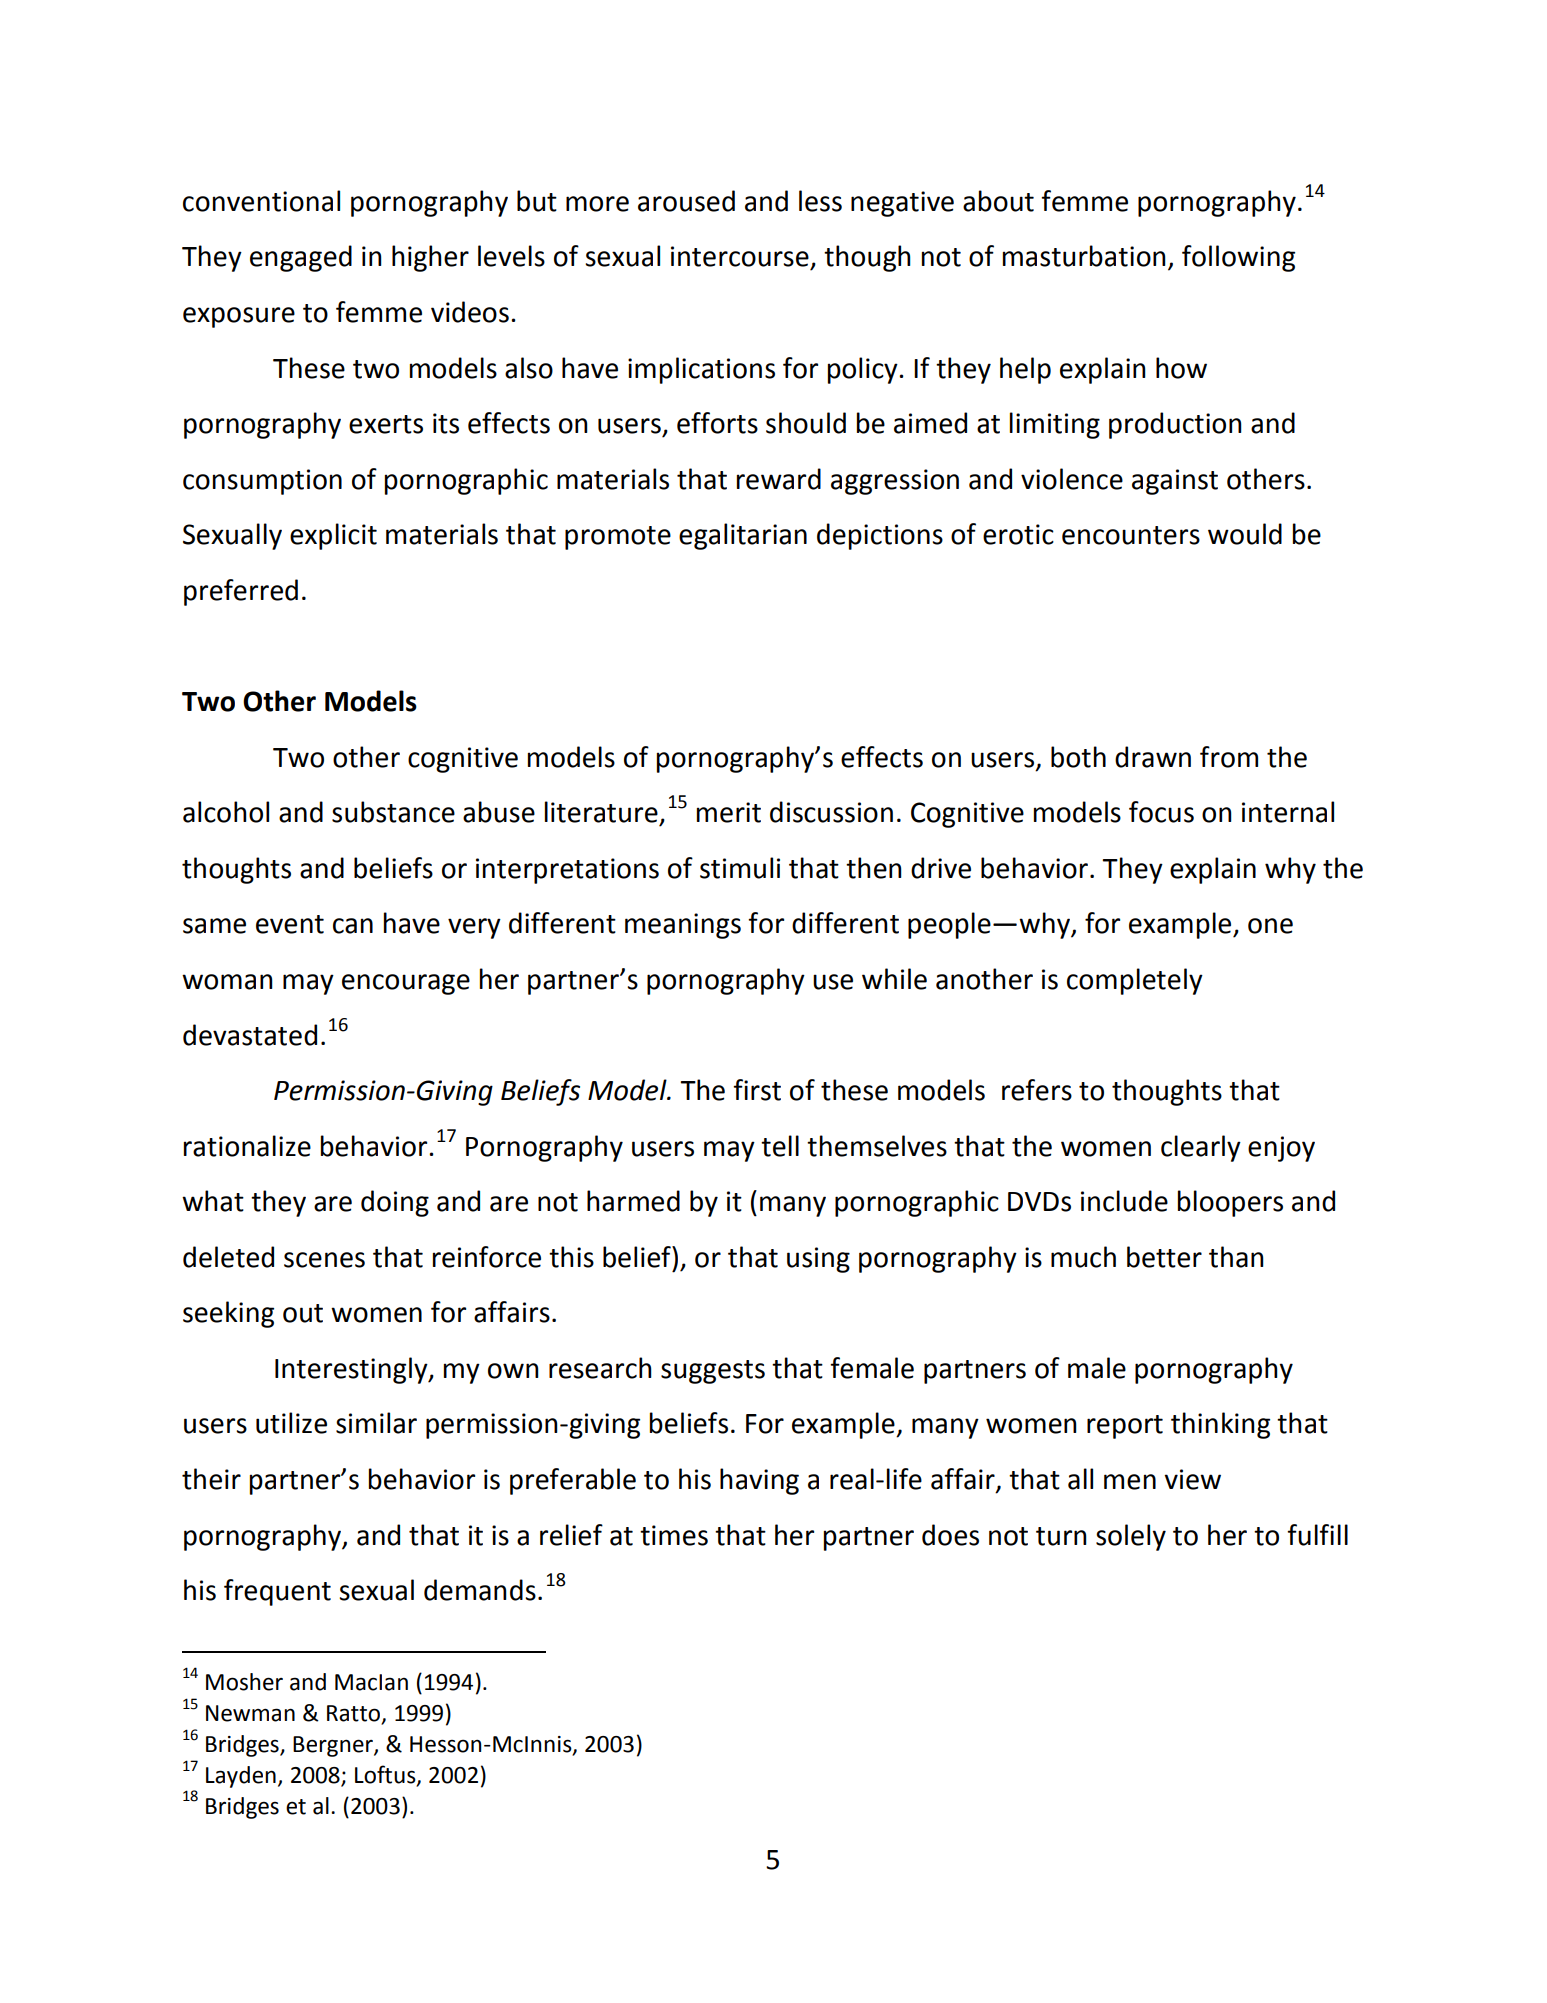 This document has width=1547, height=2003. I want to click on encourage, so click(406, 984).
